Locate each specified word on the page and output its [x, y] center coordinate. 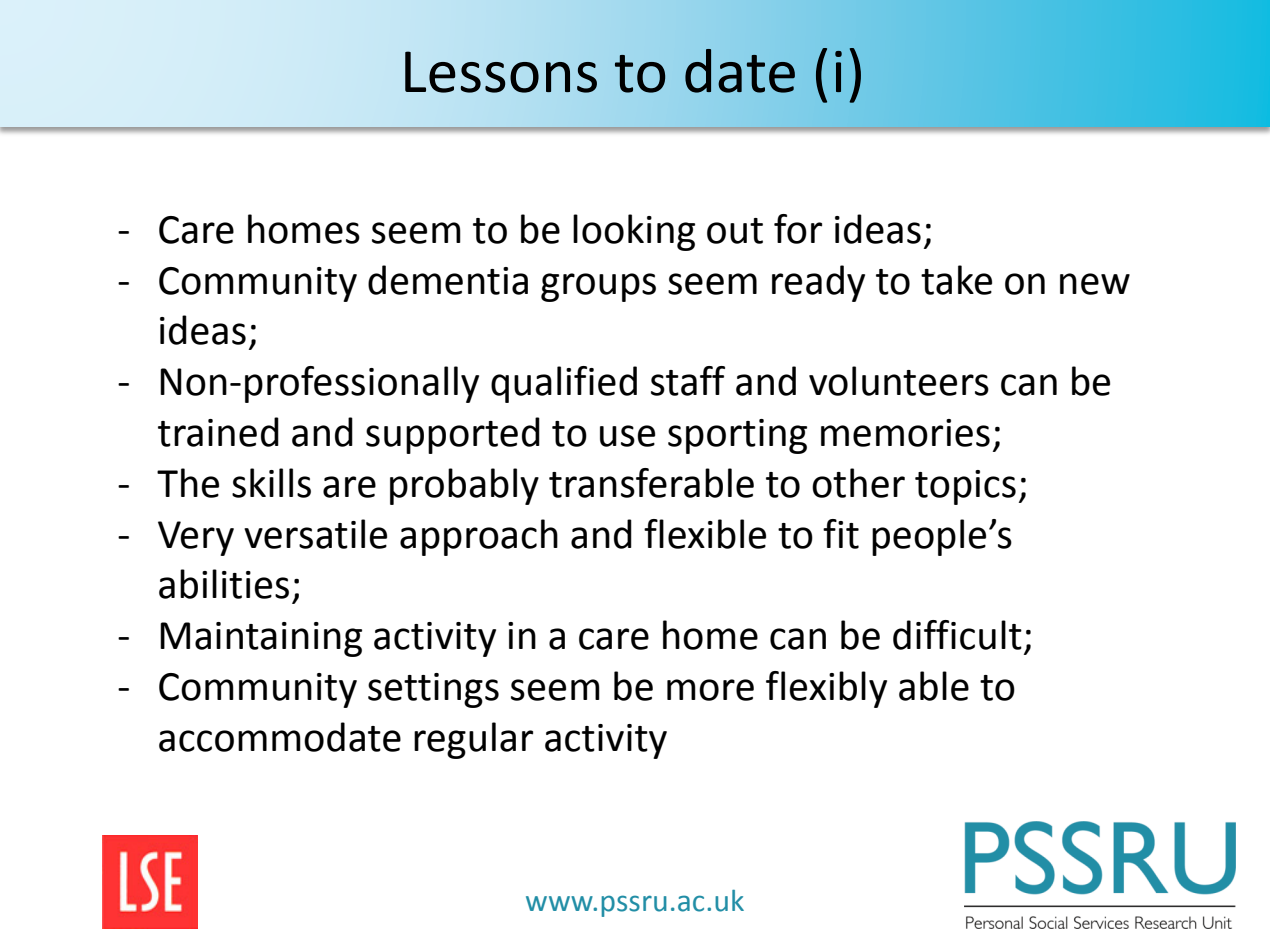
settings [433, 690]
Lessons [501, 72]
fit [841, 534]
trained [218, 432]
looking [634, 232]
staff [688, 381]
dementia [448, 280]
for [798, 229]
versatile [315, 534]
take [956, 280]
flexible [705, 534]
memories [905, 433]
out [735, 231]
